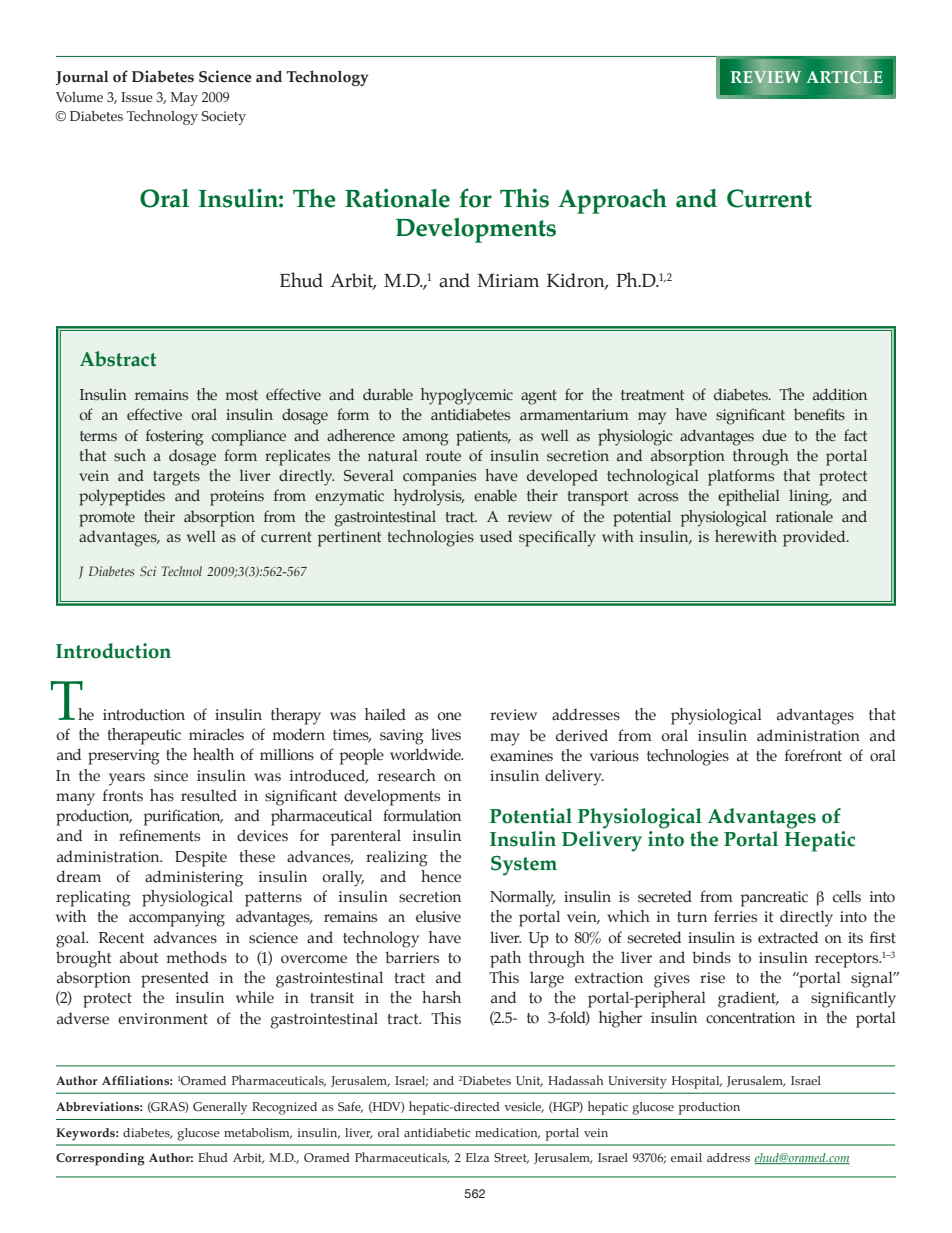  I want to click on Generally, so click(220, 1108).
